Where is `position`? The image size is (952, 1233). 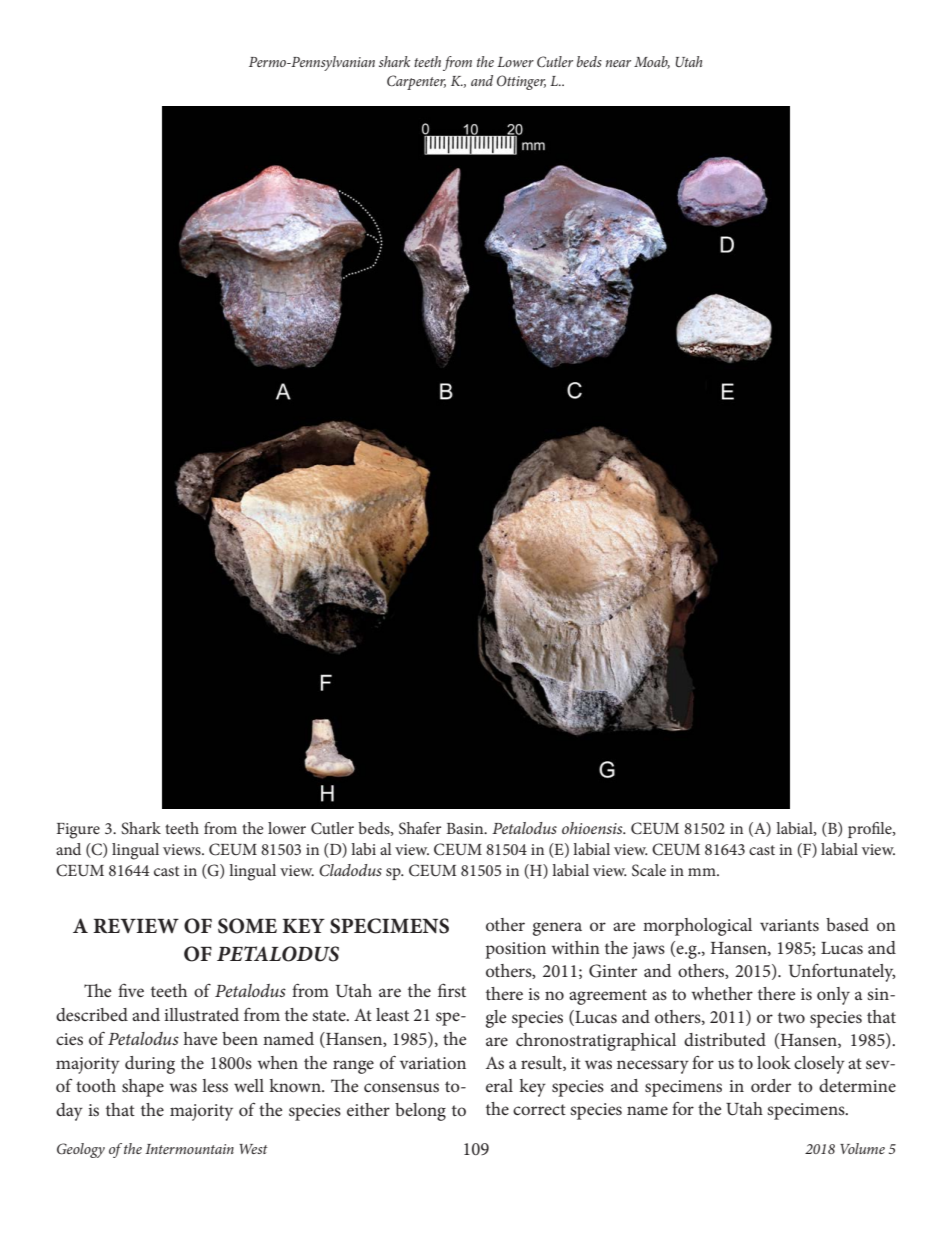
position is located at coordinates (516, 950).
